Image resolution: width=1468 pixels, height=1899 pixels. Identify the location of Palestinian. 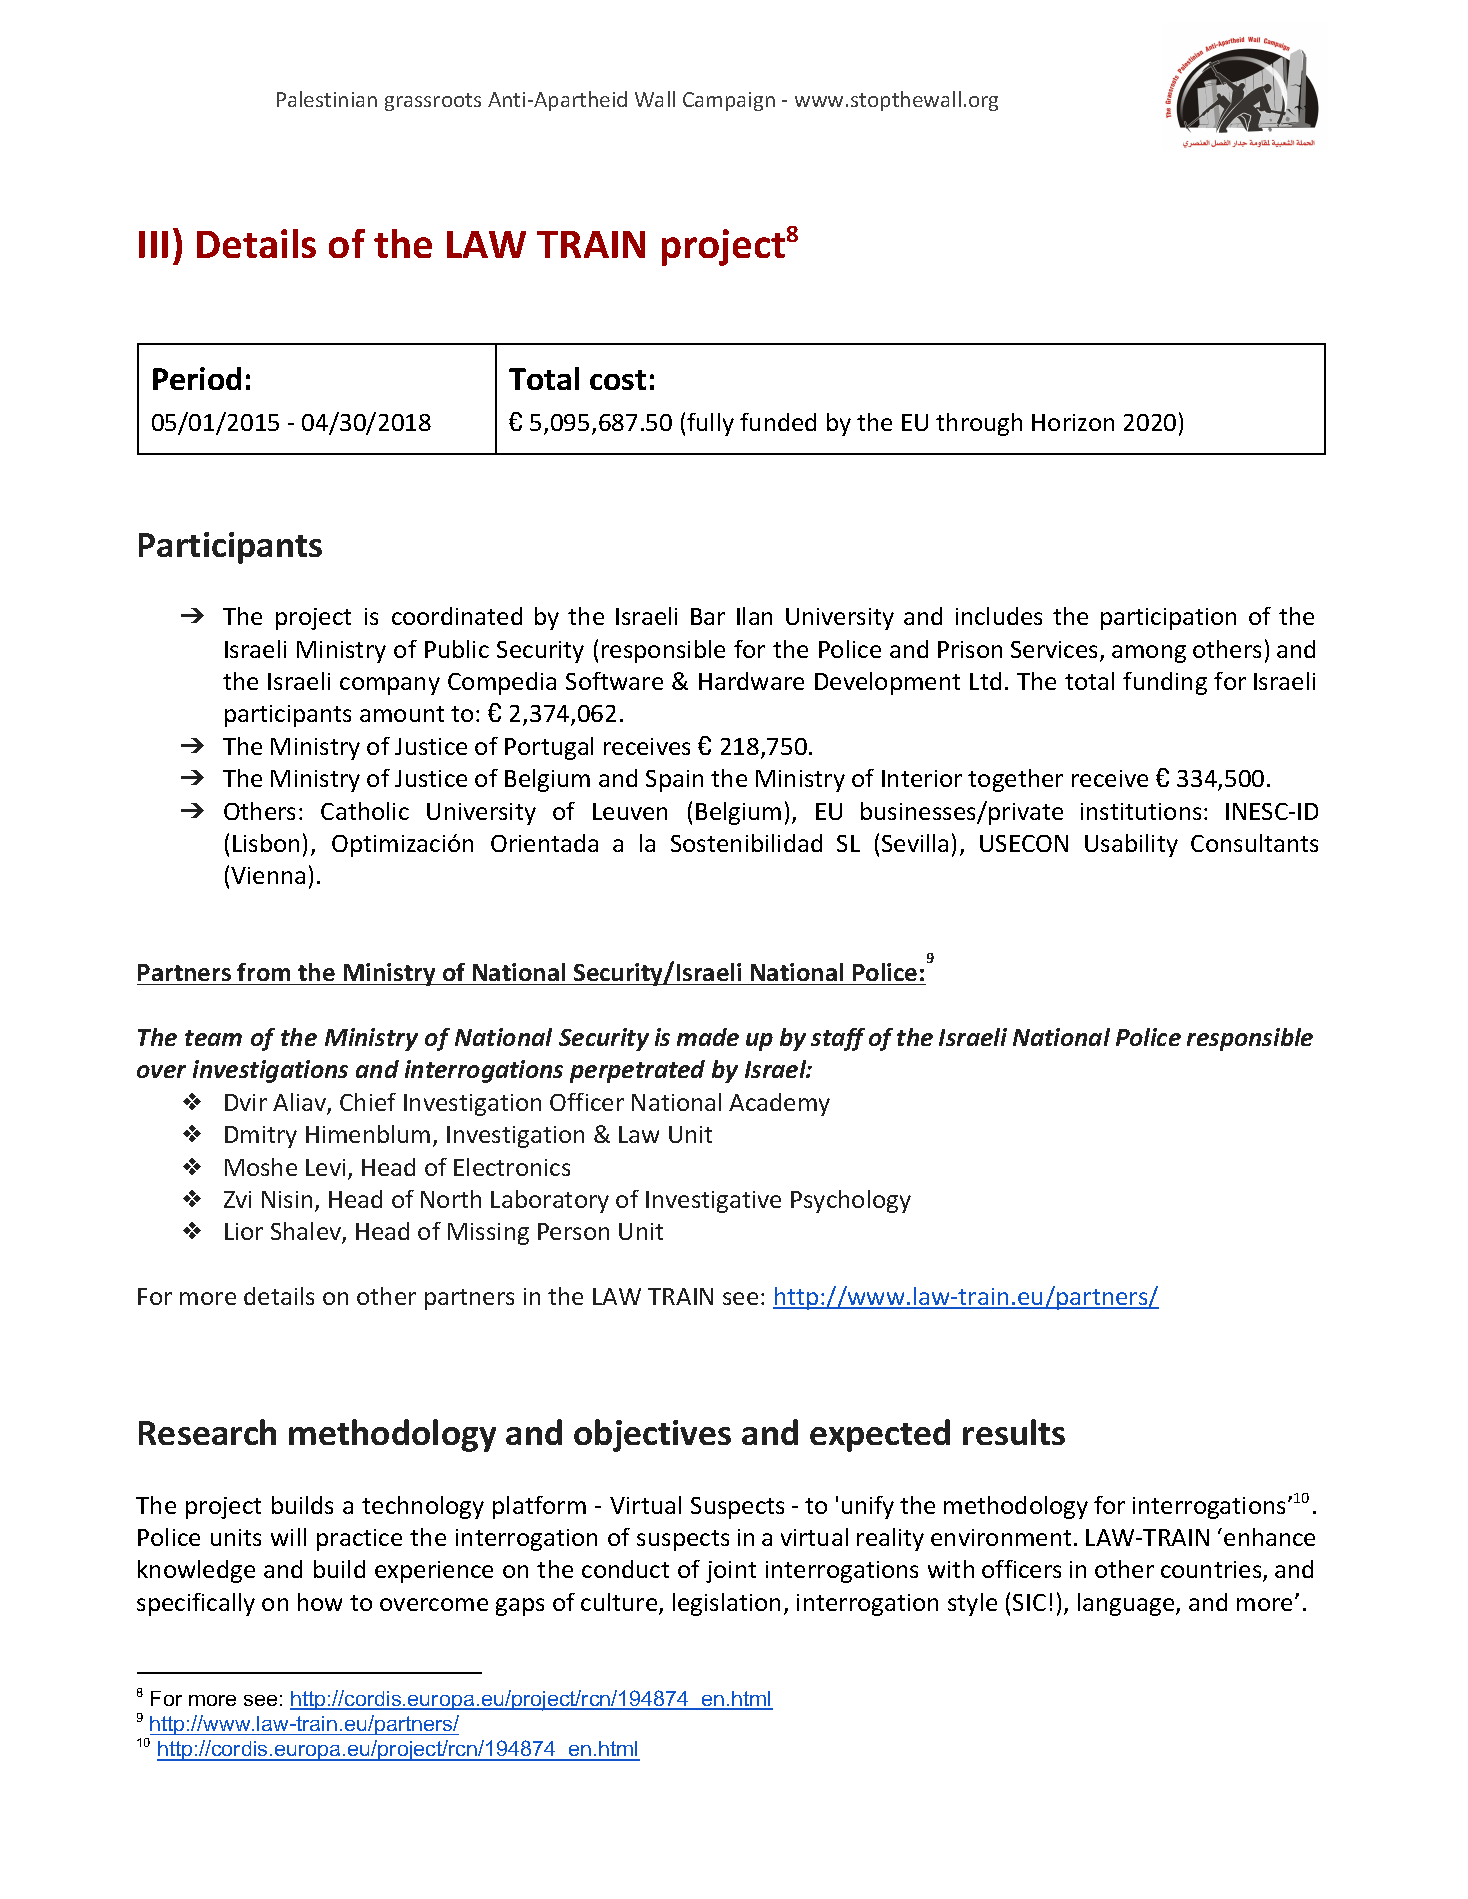
(327, 99).
